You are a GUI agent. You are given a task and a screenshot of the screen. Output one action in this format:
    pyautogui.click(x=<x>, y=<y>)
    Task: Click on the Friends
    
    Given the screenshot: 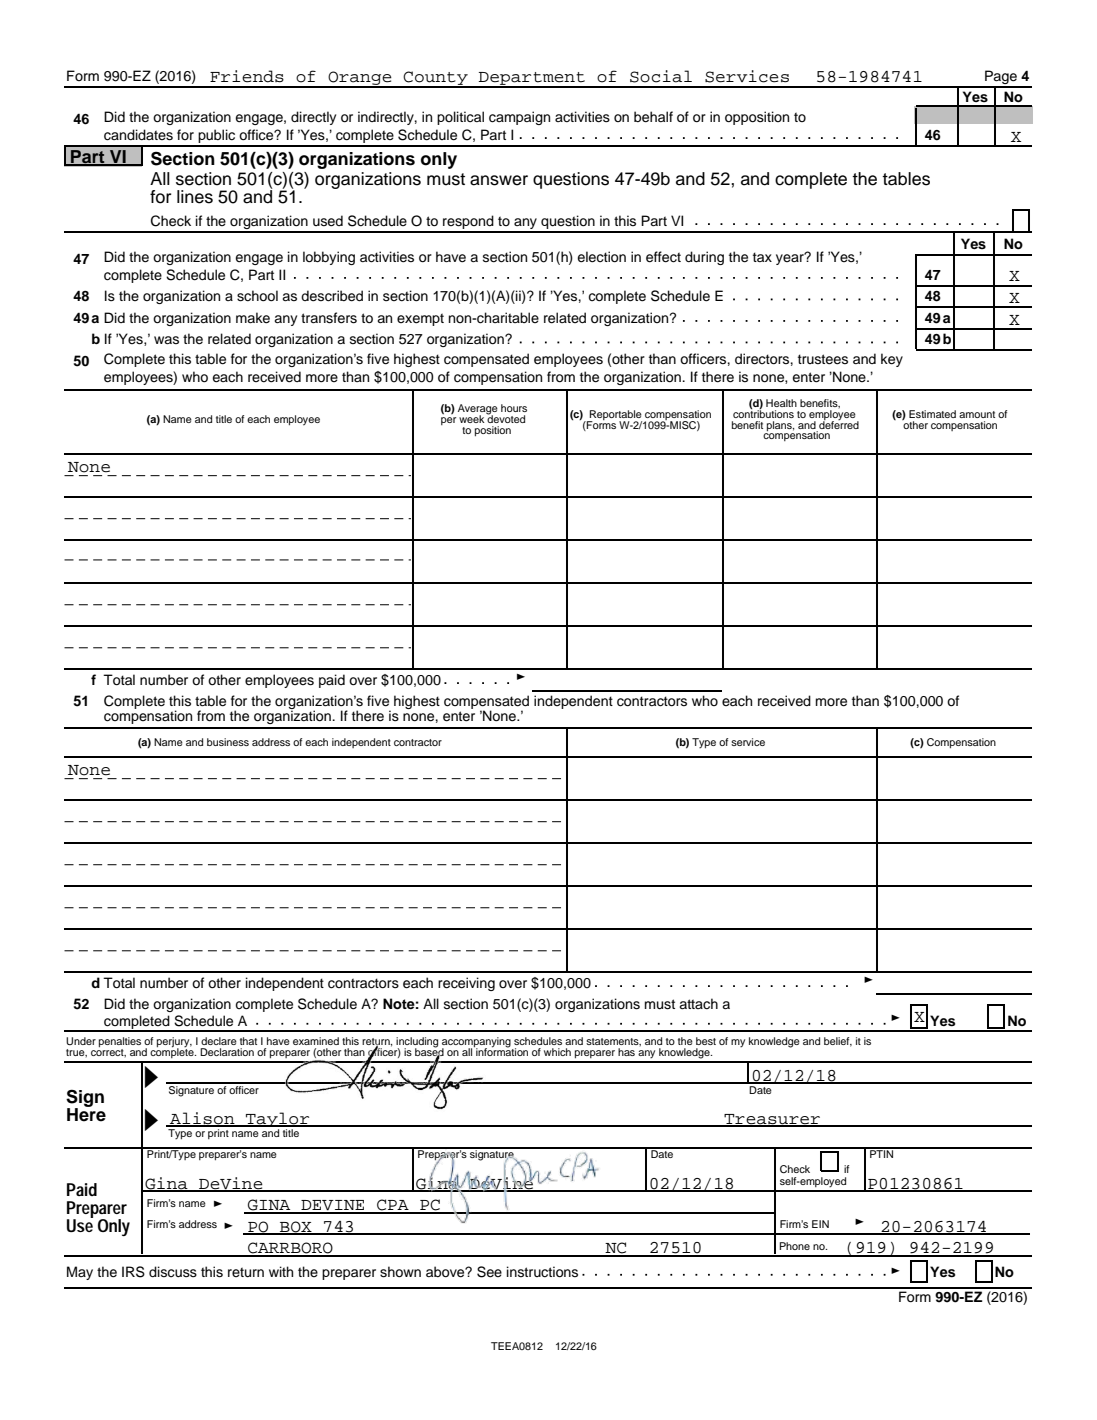 What is the action you would take?
    pyautogui.click(x=247, y=76)
